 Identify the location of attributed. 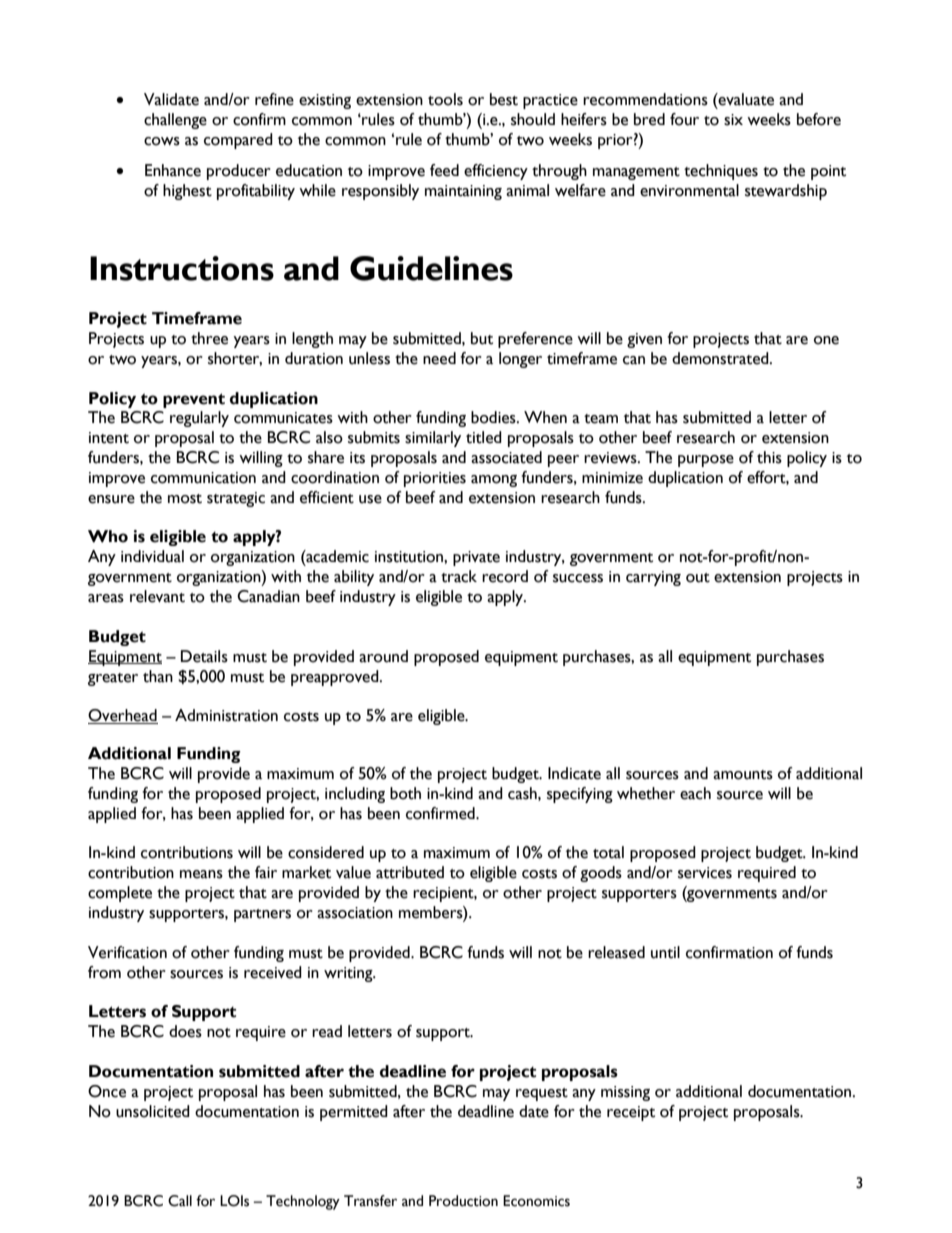
(410, 872).
